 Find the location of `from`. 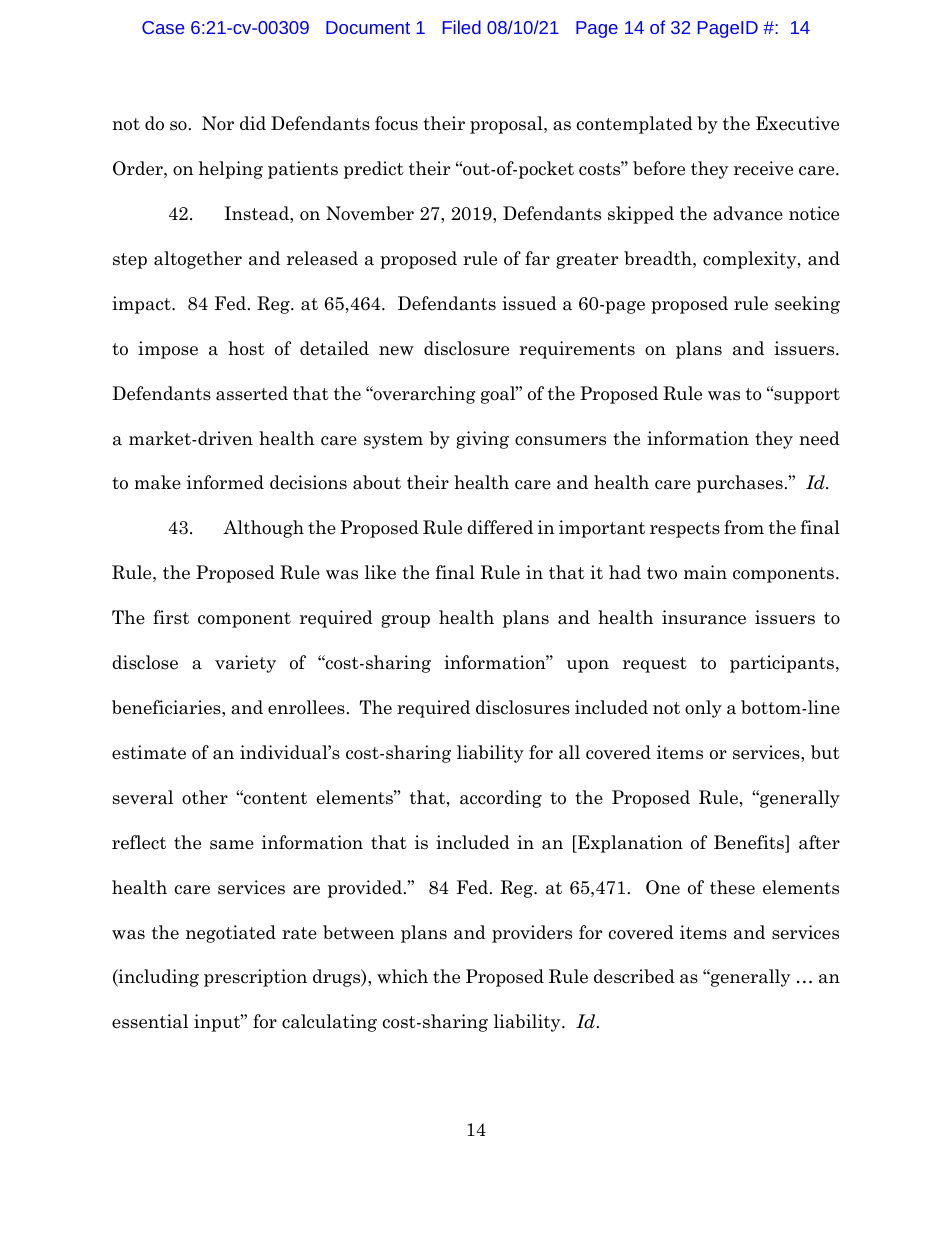

from is located at coordinates (744, 527).
